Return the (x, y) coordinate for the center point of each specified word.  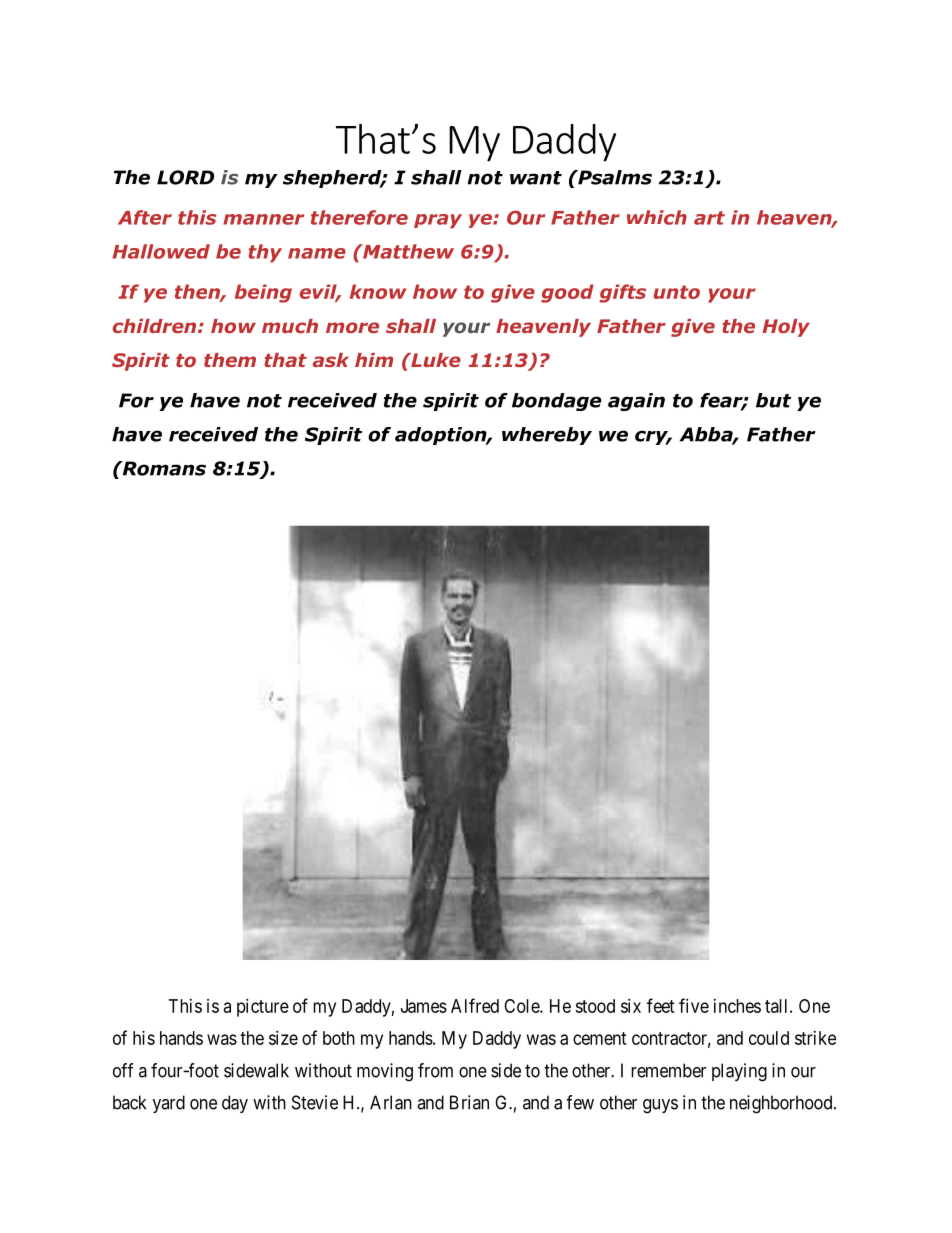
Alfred (475, 1005)
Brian (469, 1102)
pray (438, 221)
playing (739, 1072)
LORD (185, 177)
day (235, 1104)
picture (263, 1008)
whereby (547, 436)
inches (737, 1006)
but (773, 400)
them (230, 360)
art (709, 218)
